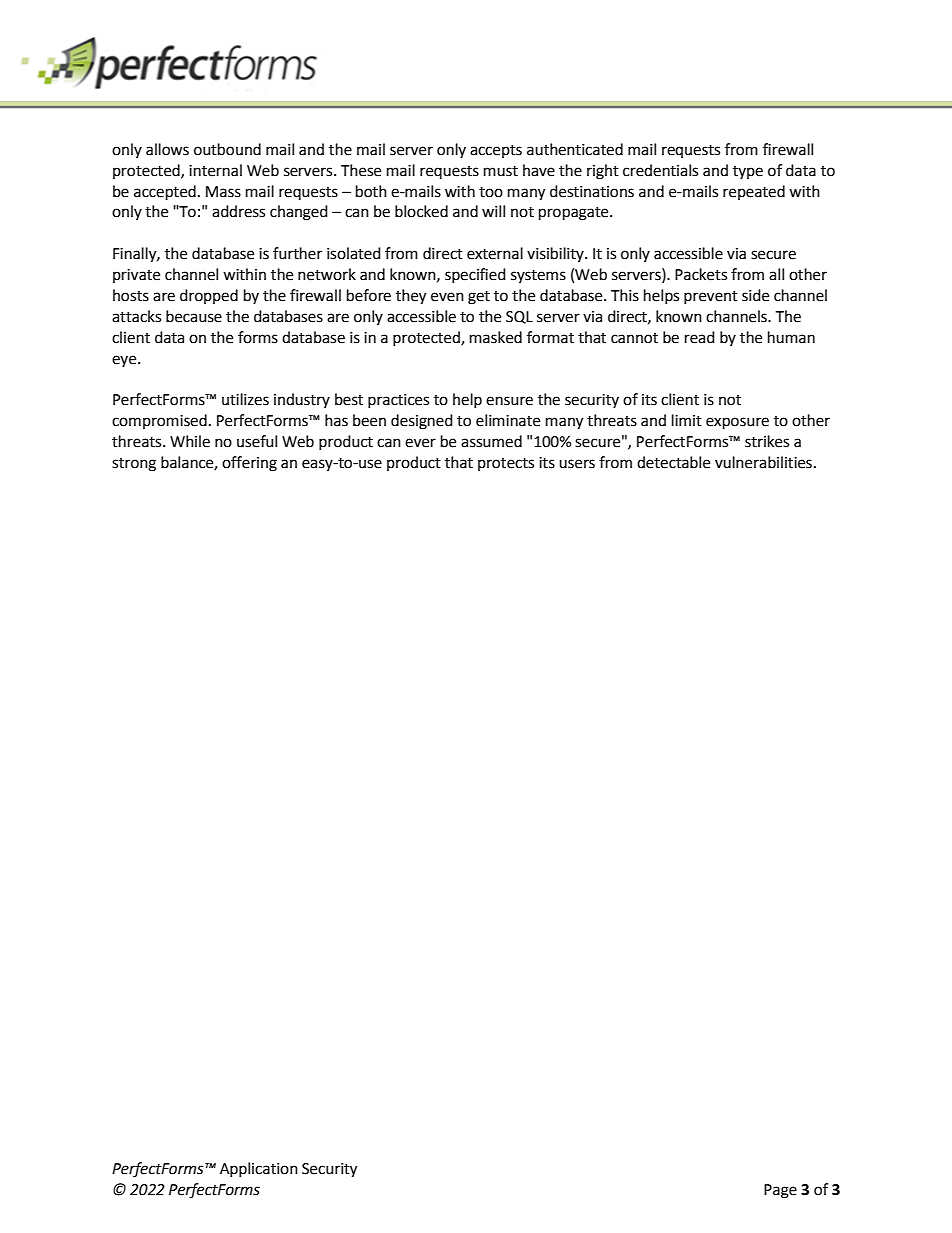 This screenshot has height=1233, width=952. What do you see at coordinates (422, 422) in the screenshot?
I see `designed` at bounding box center [422, 422].
